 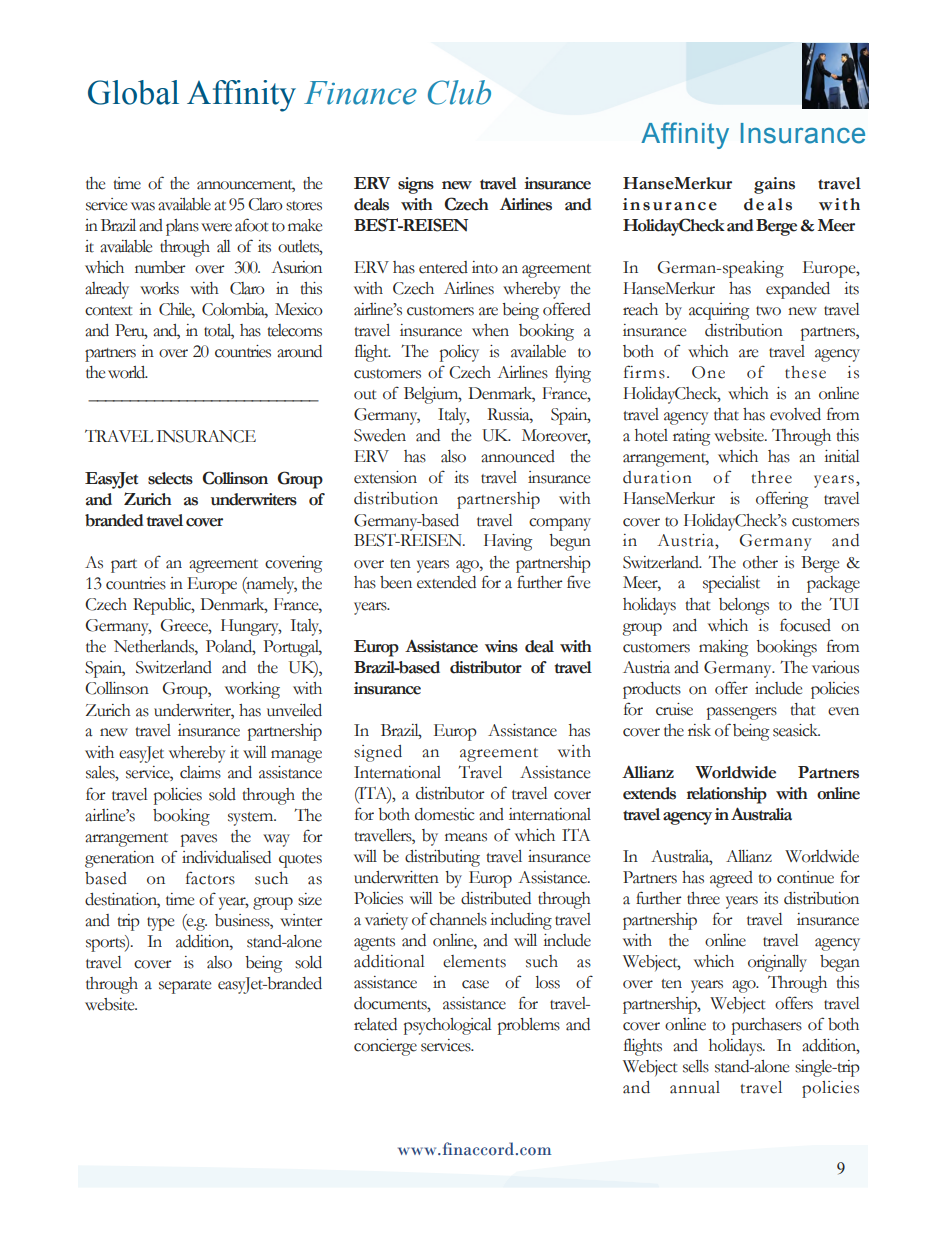 What do you see at coordinates (133, 92) in the document?
I see `Global` at bounding box center [133, 92].
